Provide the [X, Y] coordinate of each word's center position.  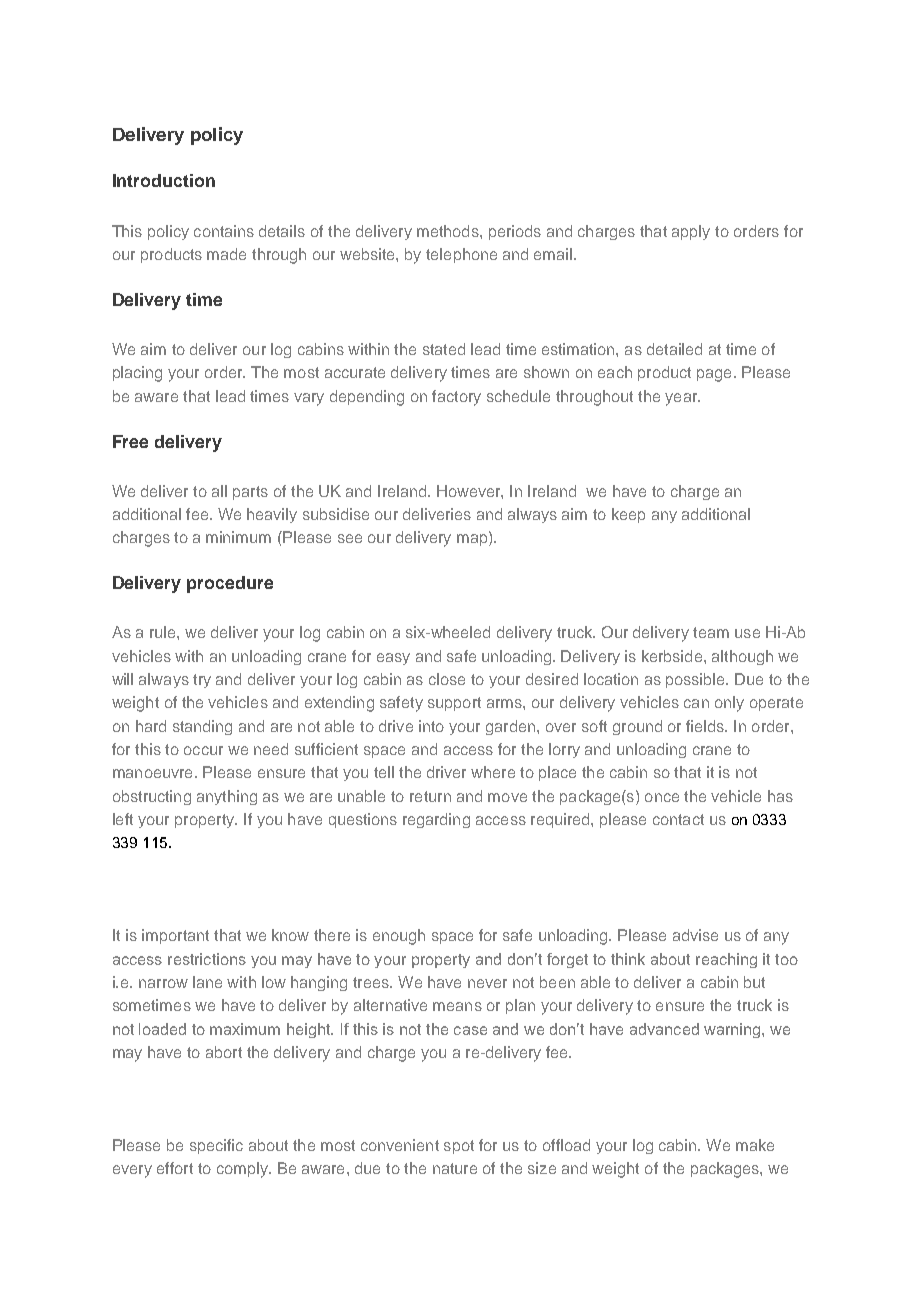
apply [691, 232]
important [175, 936]
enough [399, 937]
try [202, 681]
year [682, 399]
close [447, 679]
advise [695, 935]
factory [456, 398]
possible [696, 680]
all [219, 491]
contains [224, 231]
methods [449, 231]
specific [216, 1146]
